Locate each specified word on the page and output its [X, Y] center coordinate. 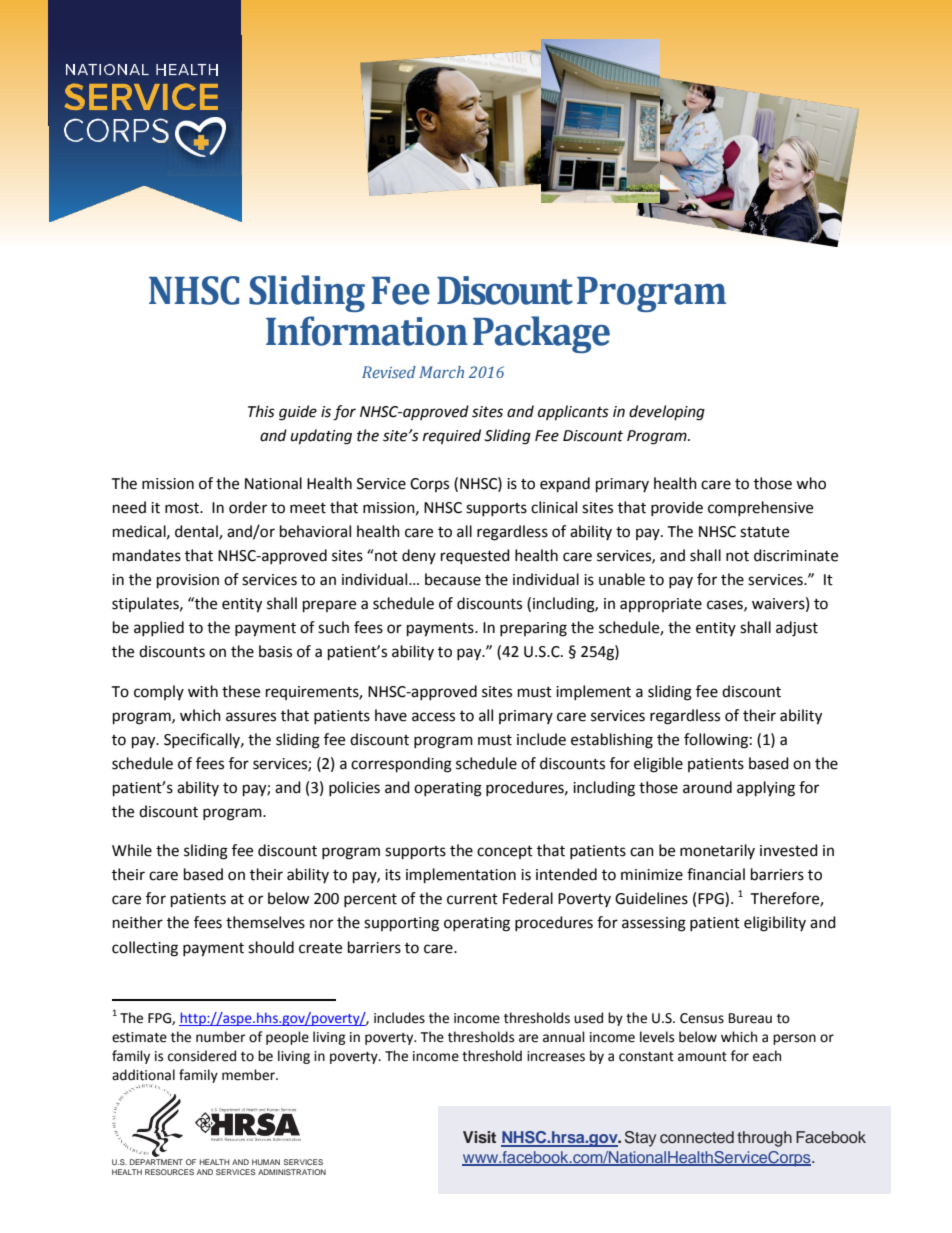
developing [667, 413]
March [441, 372]
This [261, 411]
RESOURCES [169, 1172]
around [707, 787]
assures [251, 717]
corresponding [401, 765]
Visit [479, 1137]
